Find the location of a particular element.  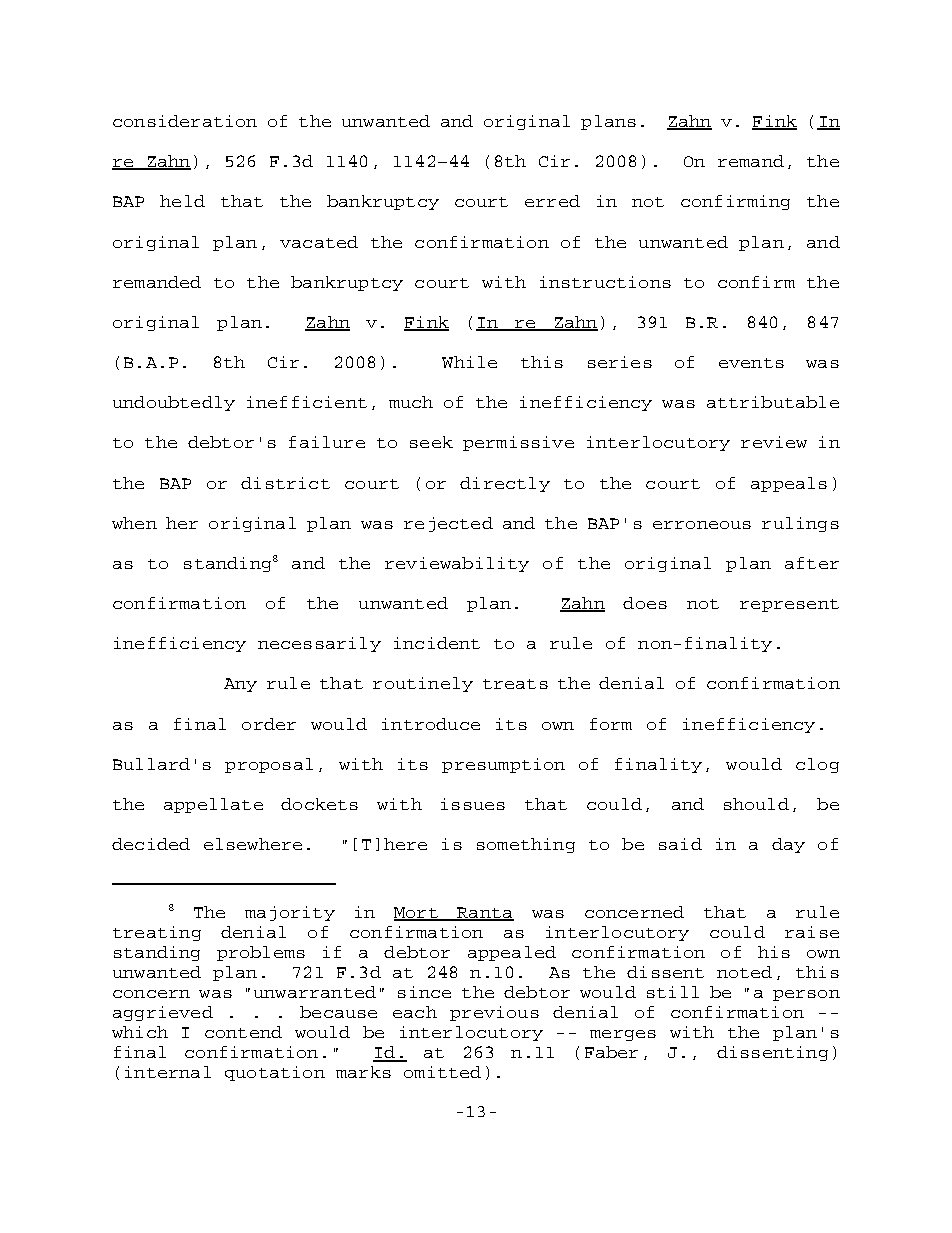

incident is located at coordinates (437, 643).
